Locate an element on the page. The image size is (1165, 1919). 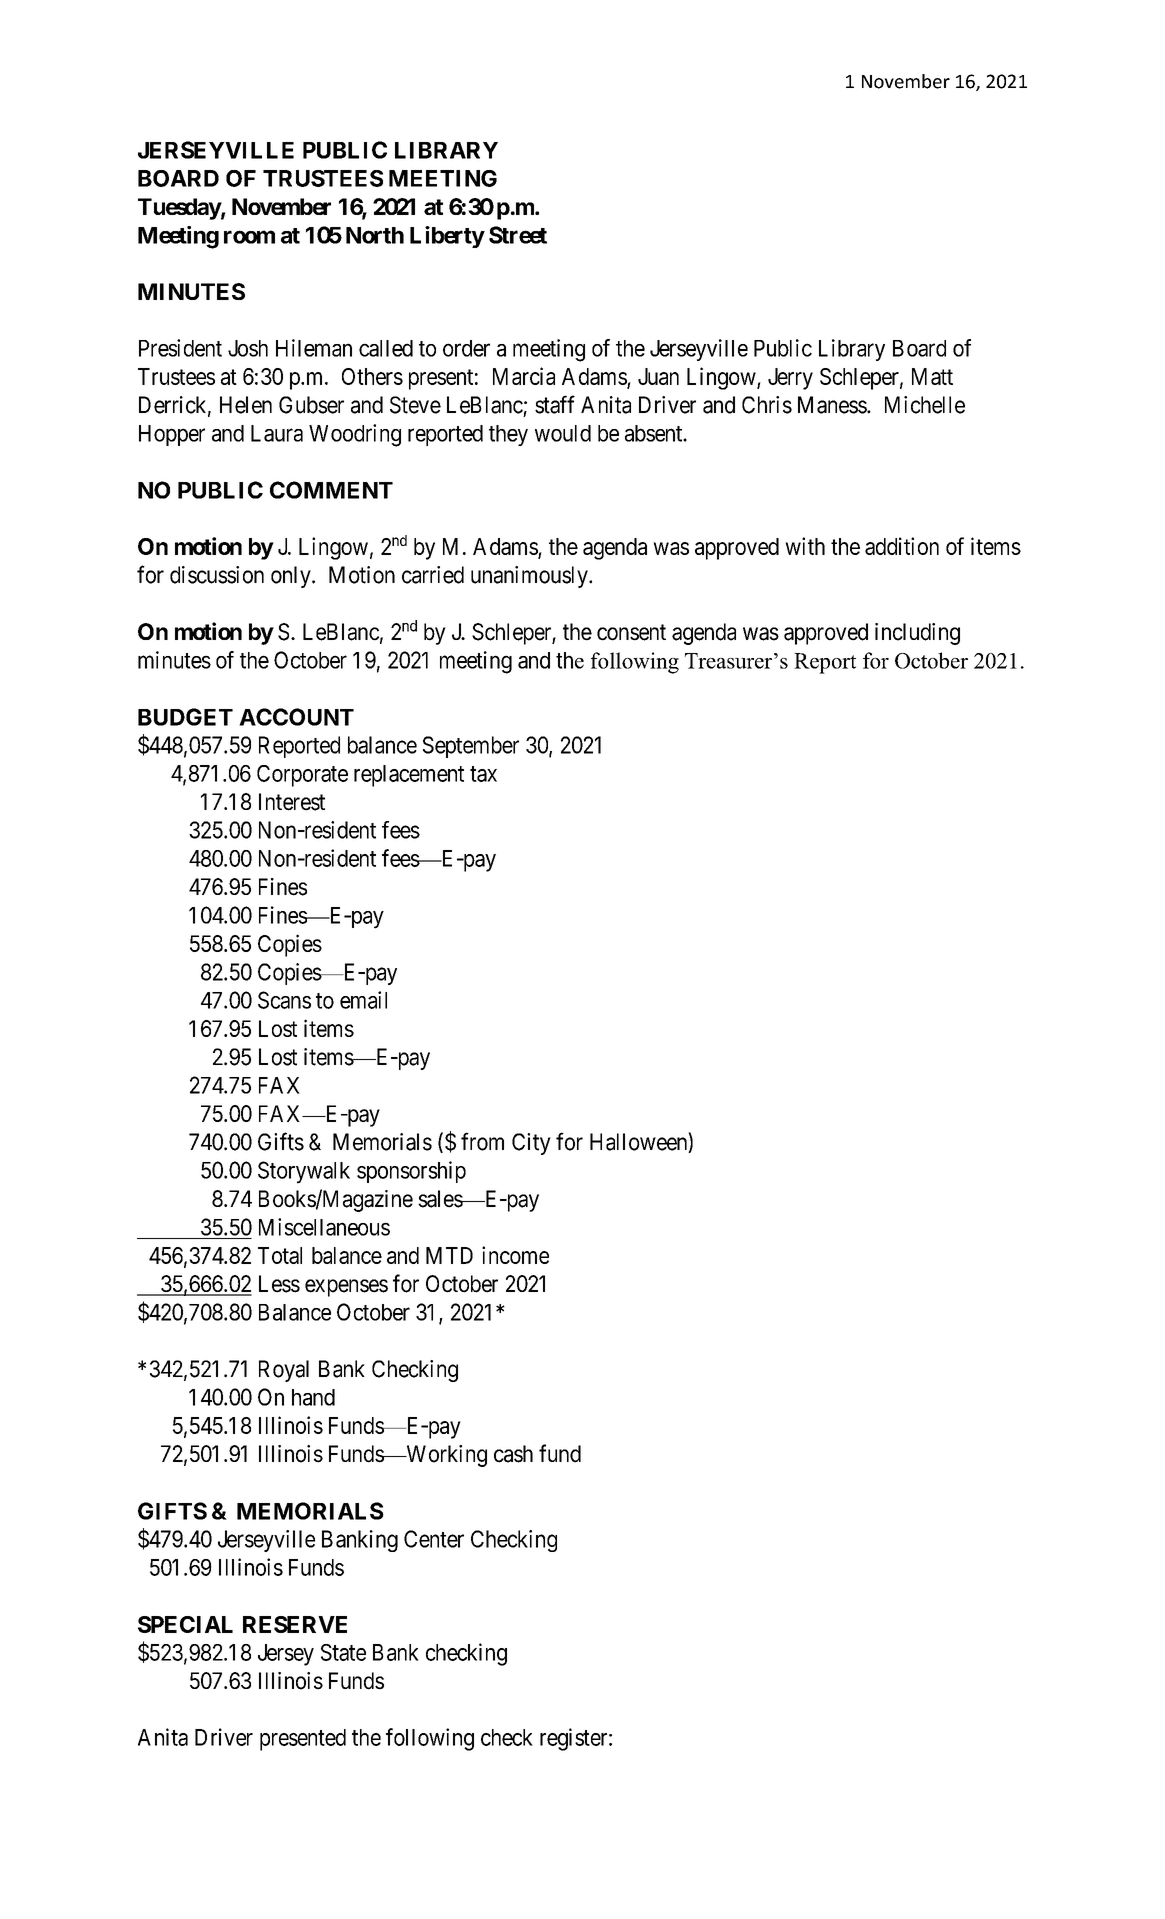
including is located at coordinates (917, 634).
